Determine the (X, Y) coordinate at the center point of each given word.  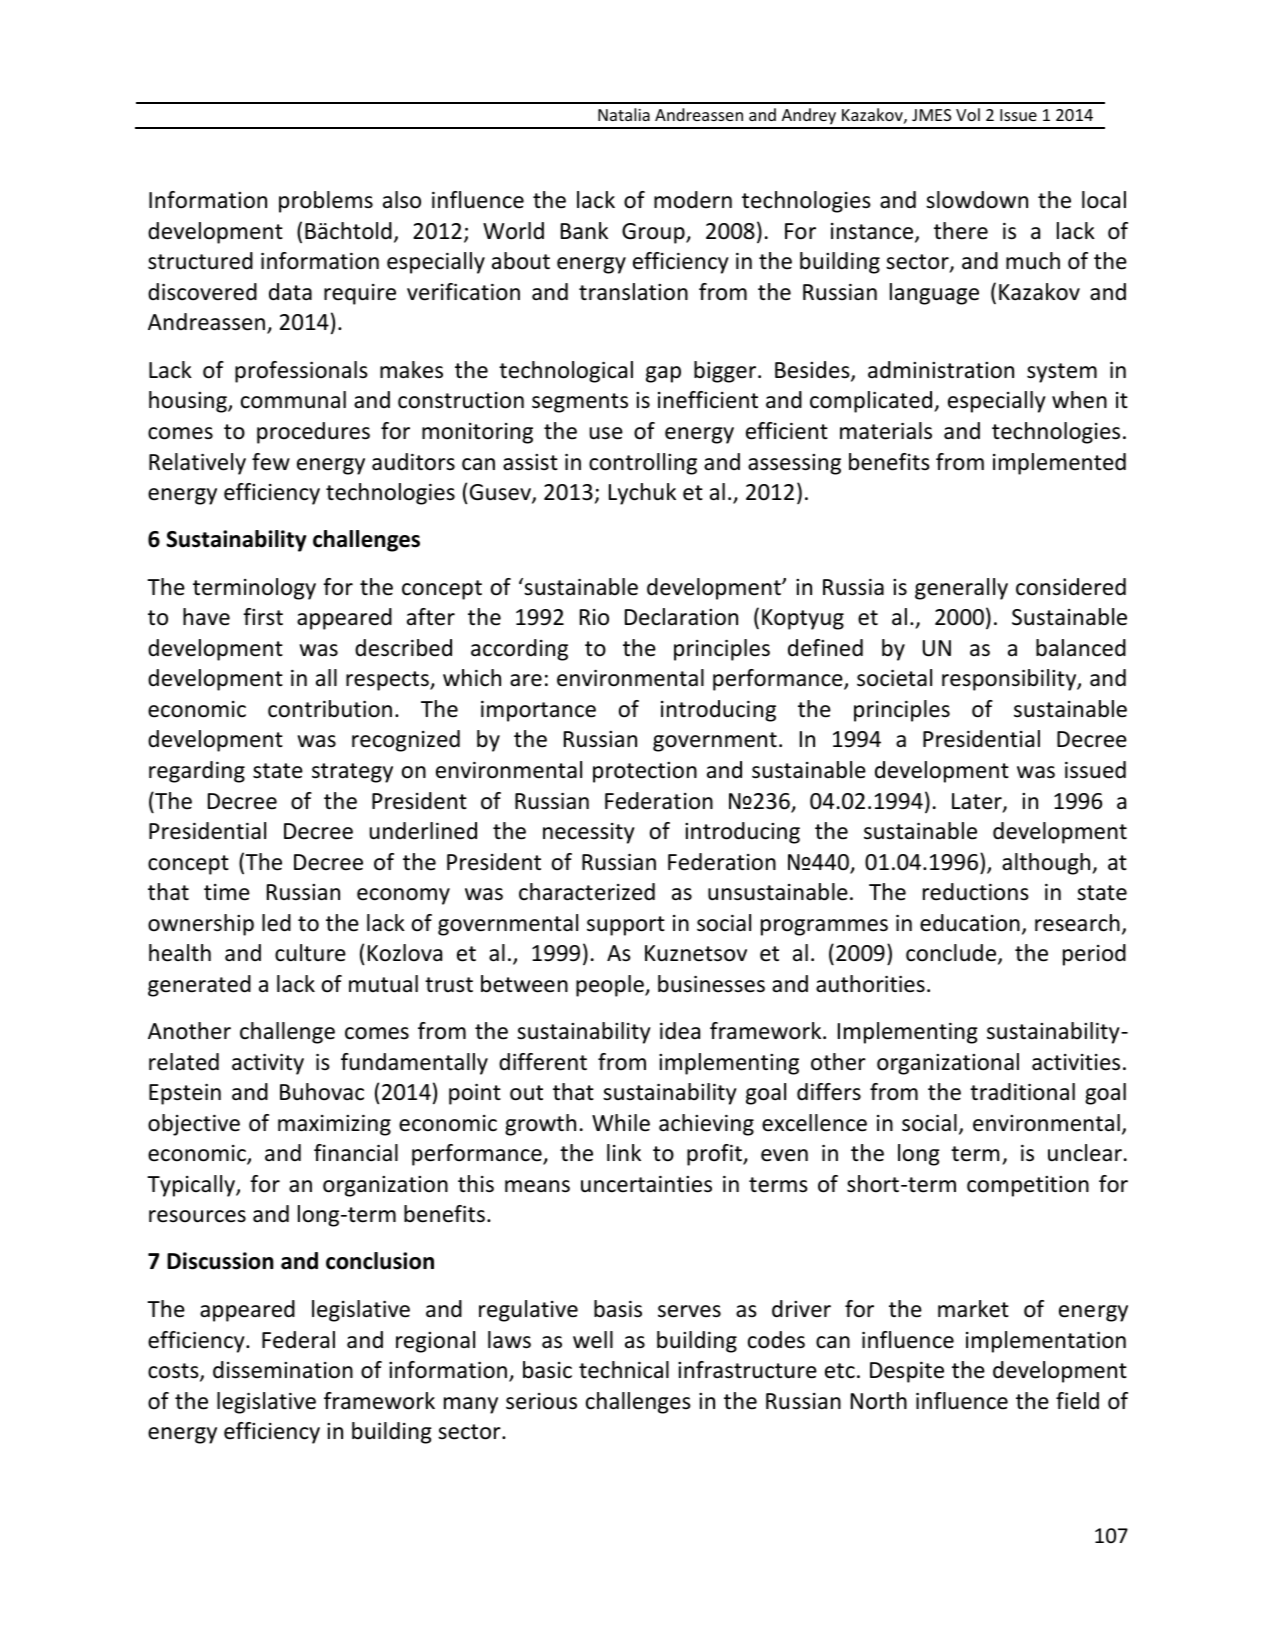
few (271, 462)
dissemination (283, 1370)
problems (326, 202)
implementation (1046, 1342)
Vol (968, 114)
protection (645, 772)
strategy (352, 773)
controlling (643, 464)
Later (978, 802)
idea (680, 1031)
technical (624, 1370)
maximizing (334, 1125)
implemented (1059, 464)
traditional (1022, 1092)
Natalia (624, 114)
